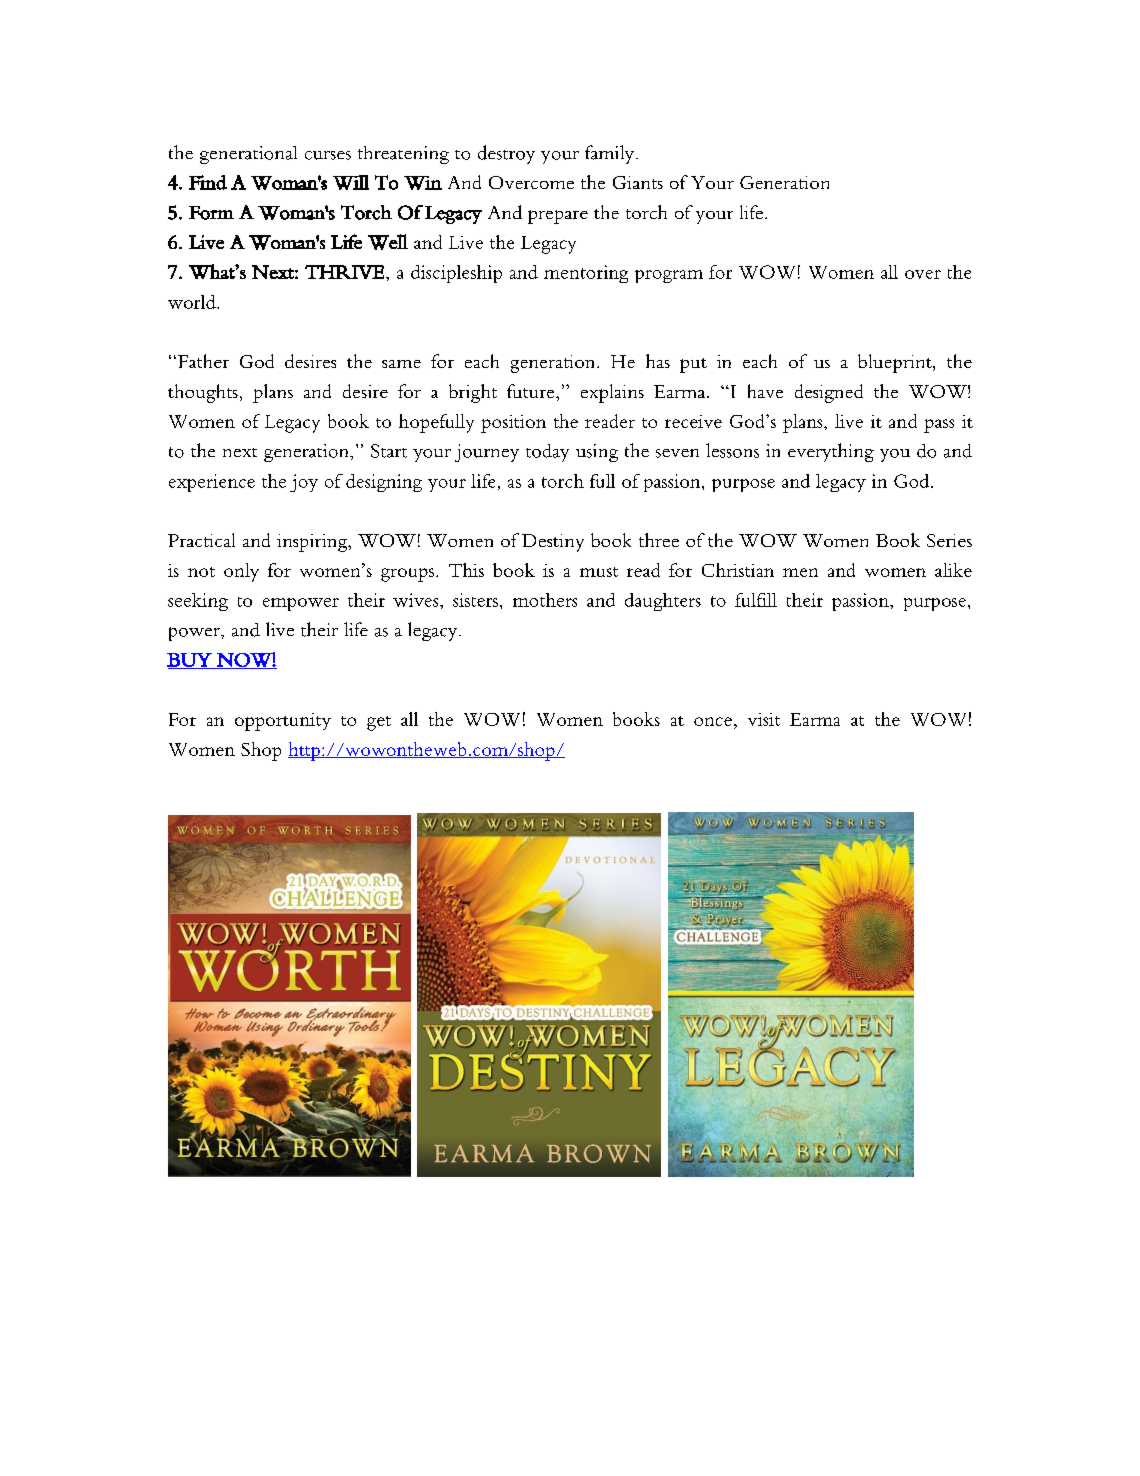 The width and height of the page is (1140, 1476). Describe the element at coordinates (389, 451) in the page. I see `Start` at that location.
